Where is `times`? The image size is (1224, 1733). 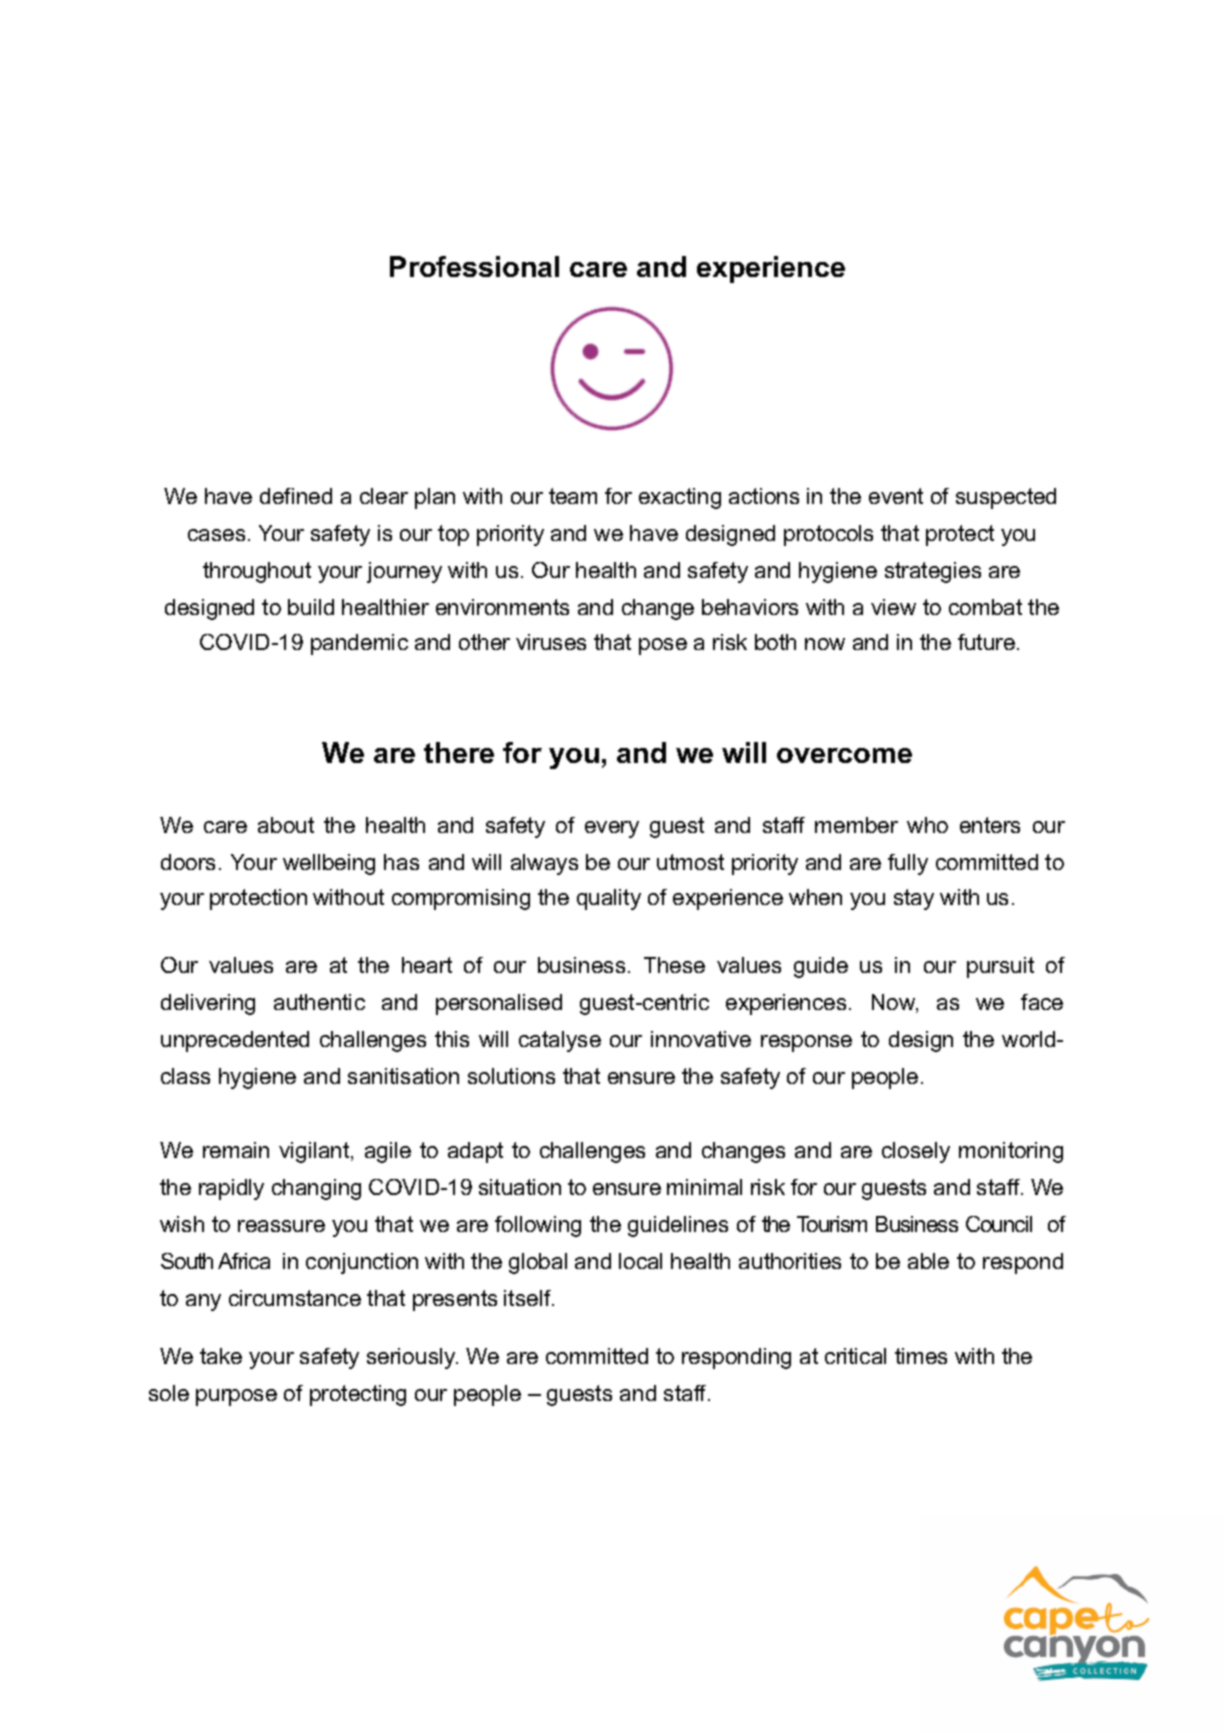
times is located at coordinates (921, 1356).
